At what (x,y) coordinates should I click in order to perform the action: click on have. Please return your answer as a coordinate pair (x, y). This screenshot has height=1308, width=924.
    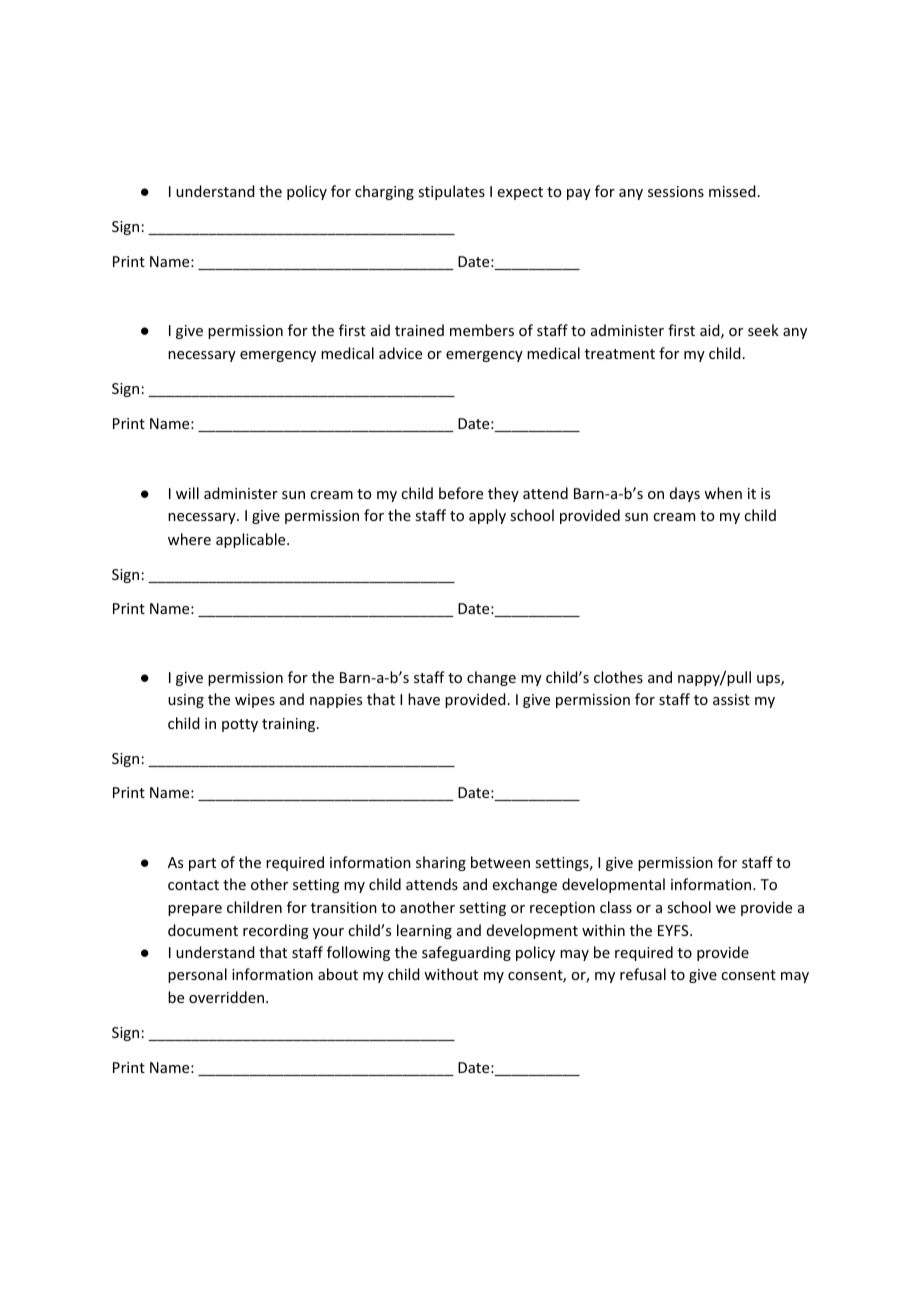
    Looking at the image, I should click on (424, 699).
